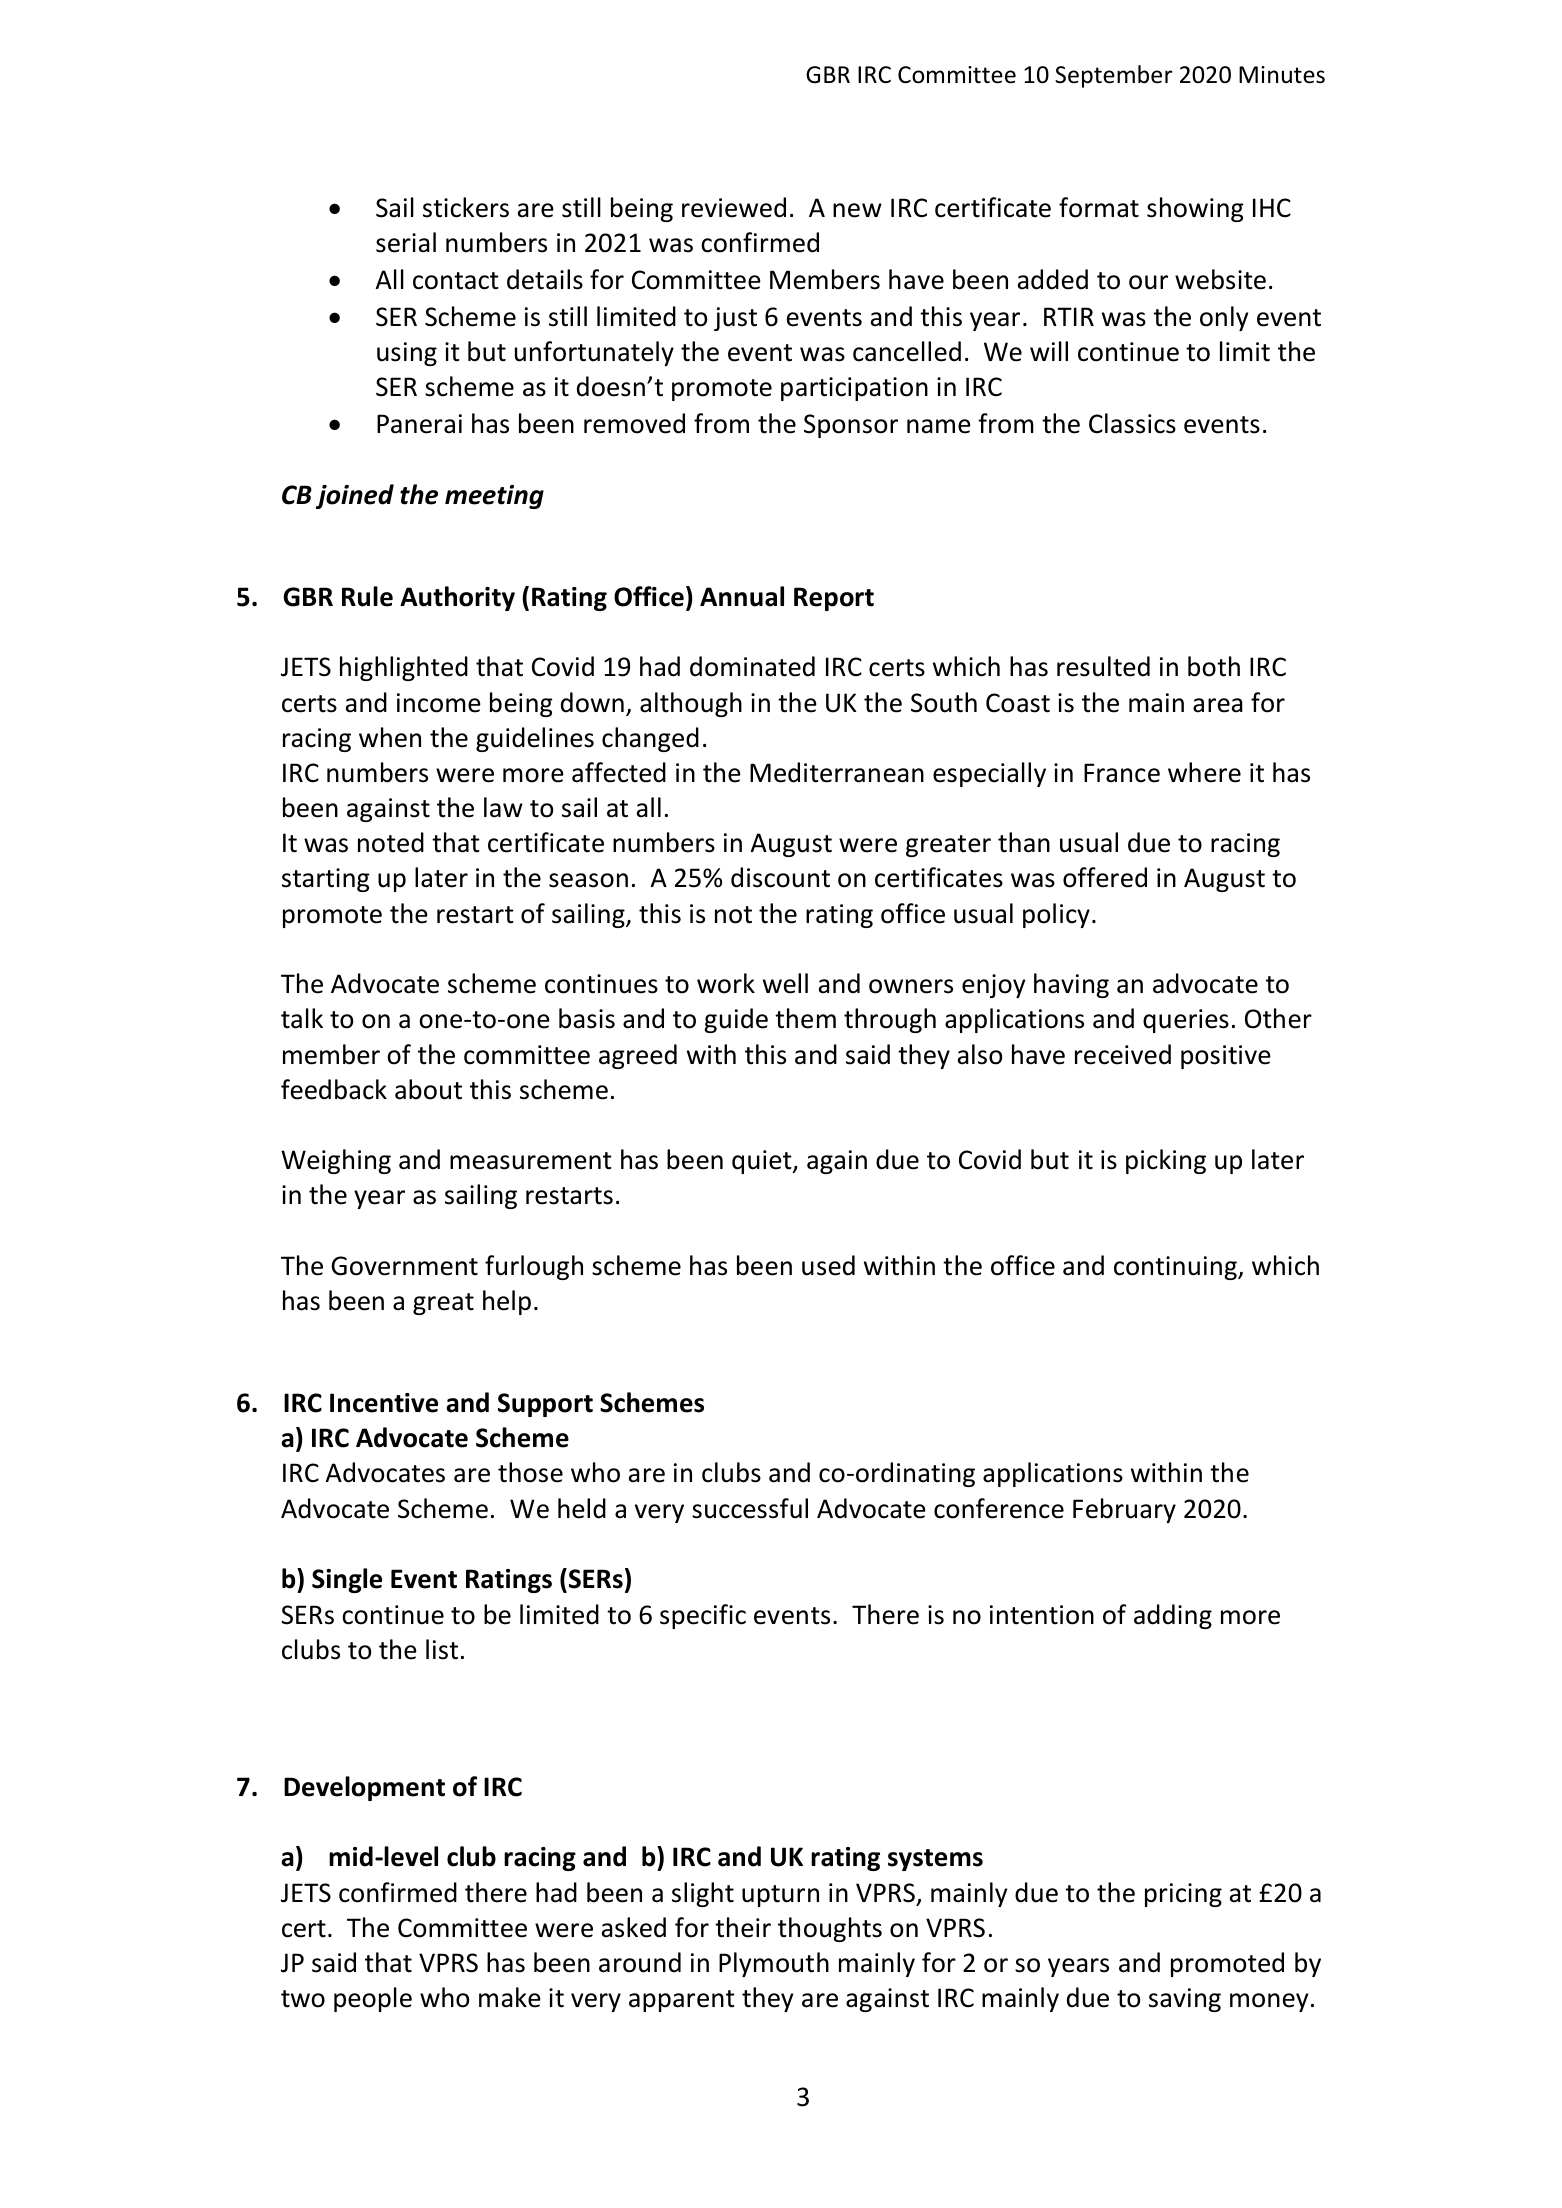  Describe the element at coordinates (774, 1964) in the document. I see `Plymouth` at that location.
